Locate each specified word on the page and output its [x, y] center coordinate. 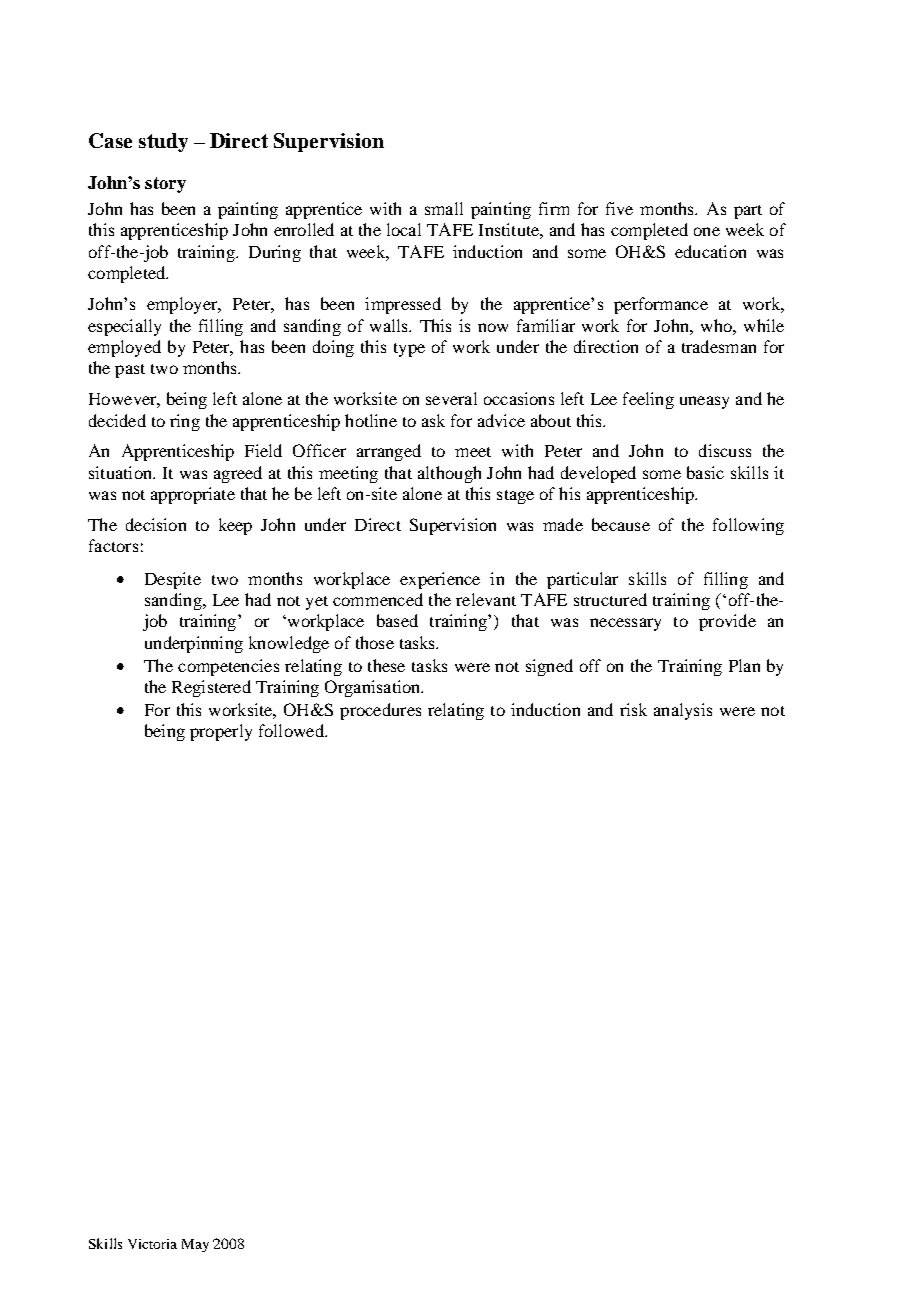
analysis [683, 711]
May [195, 1245]
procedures [380, 711]
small [444, 208]
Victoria [152, 1244]
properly [221, 732]
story [165, 185]
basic [705, 472]
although [449, 474]
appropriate [193, 495]
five [619, 208]
